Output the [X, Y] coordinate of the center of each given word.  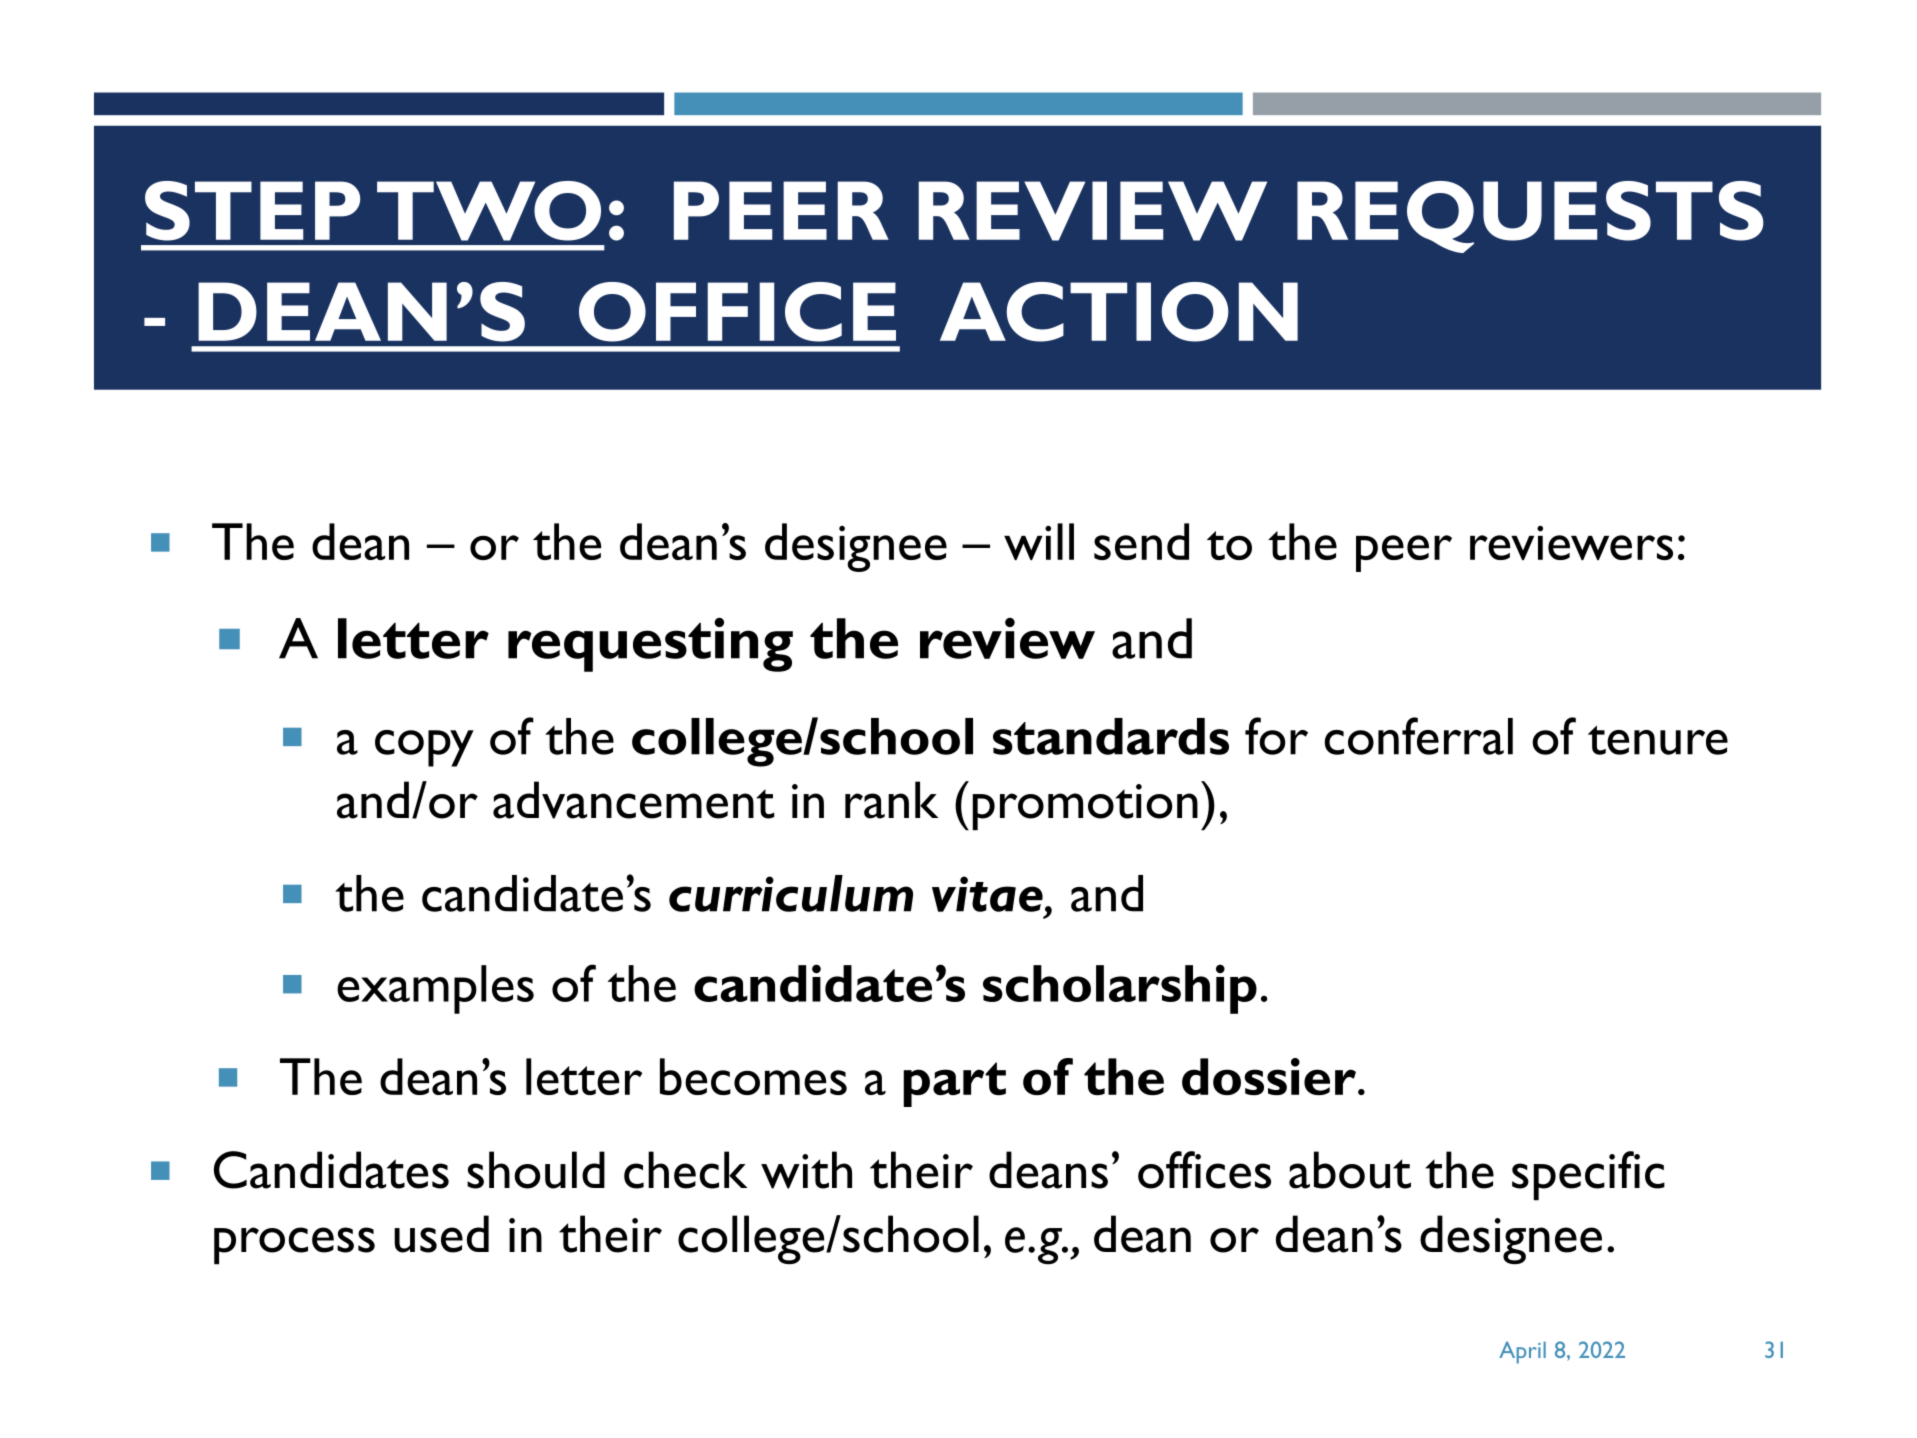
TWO [489, 211]
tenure [1658, 740]
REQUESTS [1530, 217]
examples [435, 989]
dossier [1269, 1077]
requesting [650, 644]
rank [892, 800]
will [1039, 541]
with [806, 1170]
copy [424, 748]
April [1522, 1352]
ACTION [1119, 312]
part [954, 1084]
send [1141, 541]
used [441, 1234]
